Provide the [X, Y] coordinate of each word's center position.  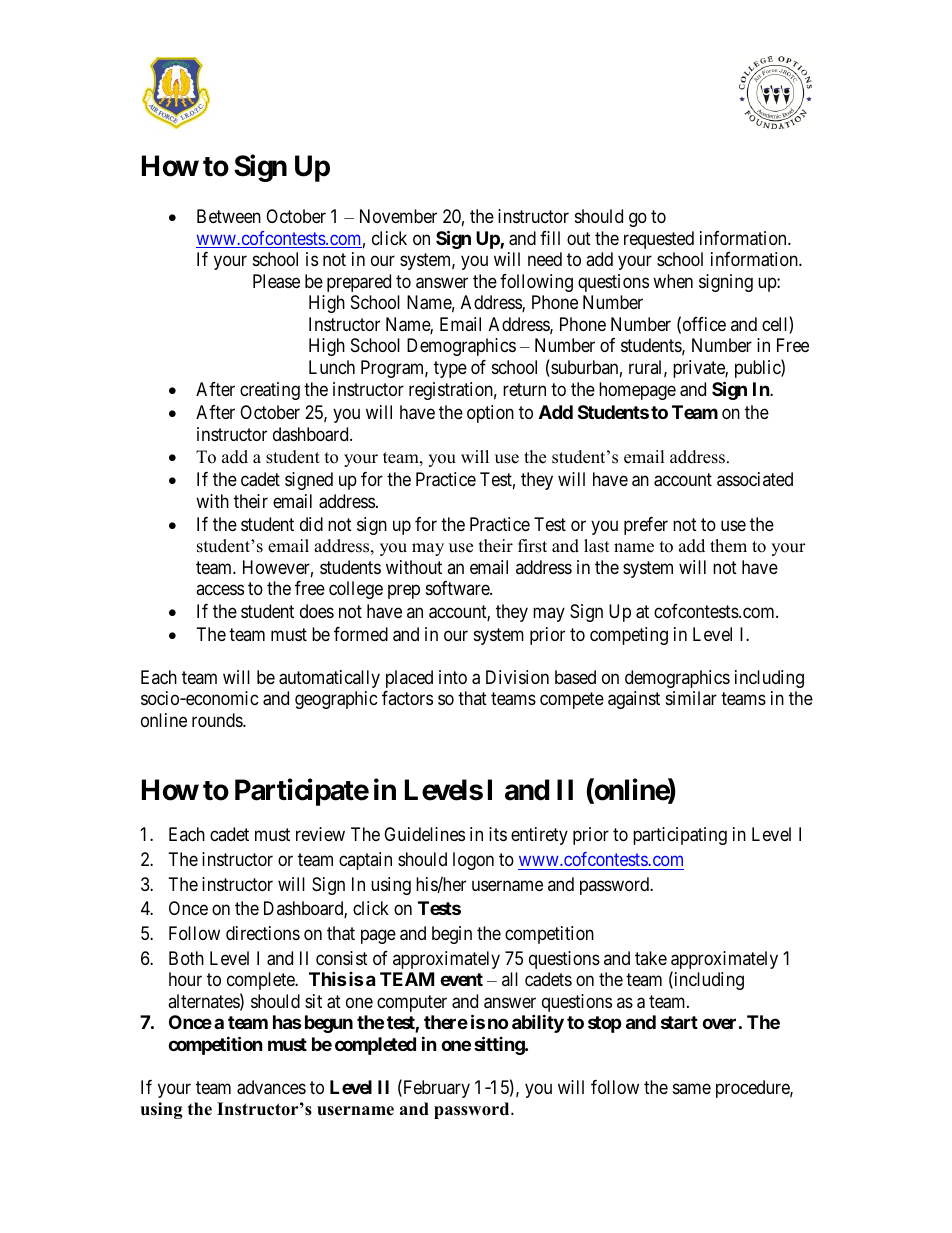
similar [691, 698]
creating [270, 391]
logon [473, 861]
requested [659, 240]
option [490, 414]
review [320, 834]
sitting [500, 1045]
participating [680, 836]
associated [755, 479]
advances [271, 1087]
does [317, 611]
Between [229, 216]
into [453, 677]
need [545, 259]
